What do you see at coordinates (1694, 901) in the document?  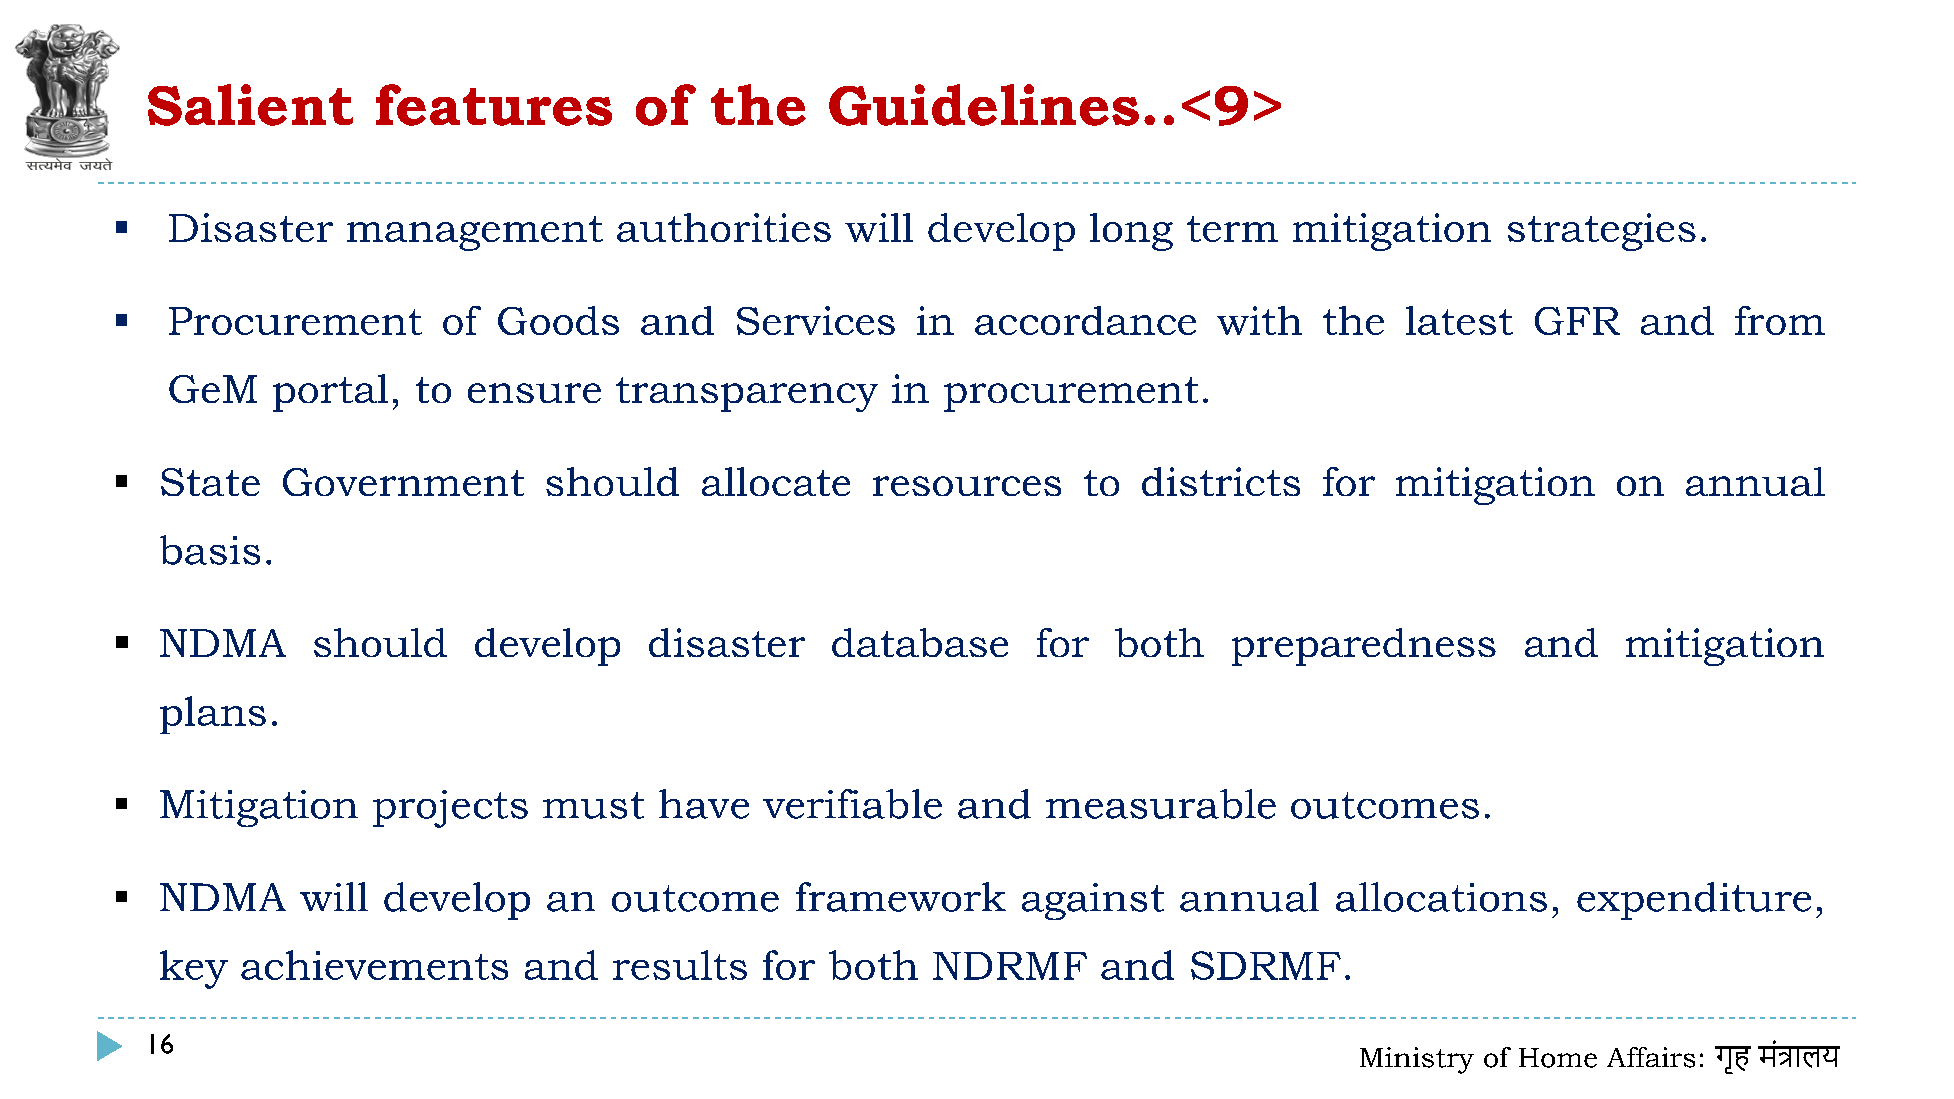 I see `expenditure` at bounding box center [1694, 901].
